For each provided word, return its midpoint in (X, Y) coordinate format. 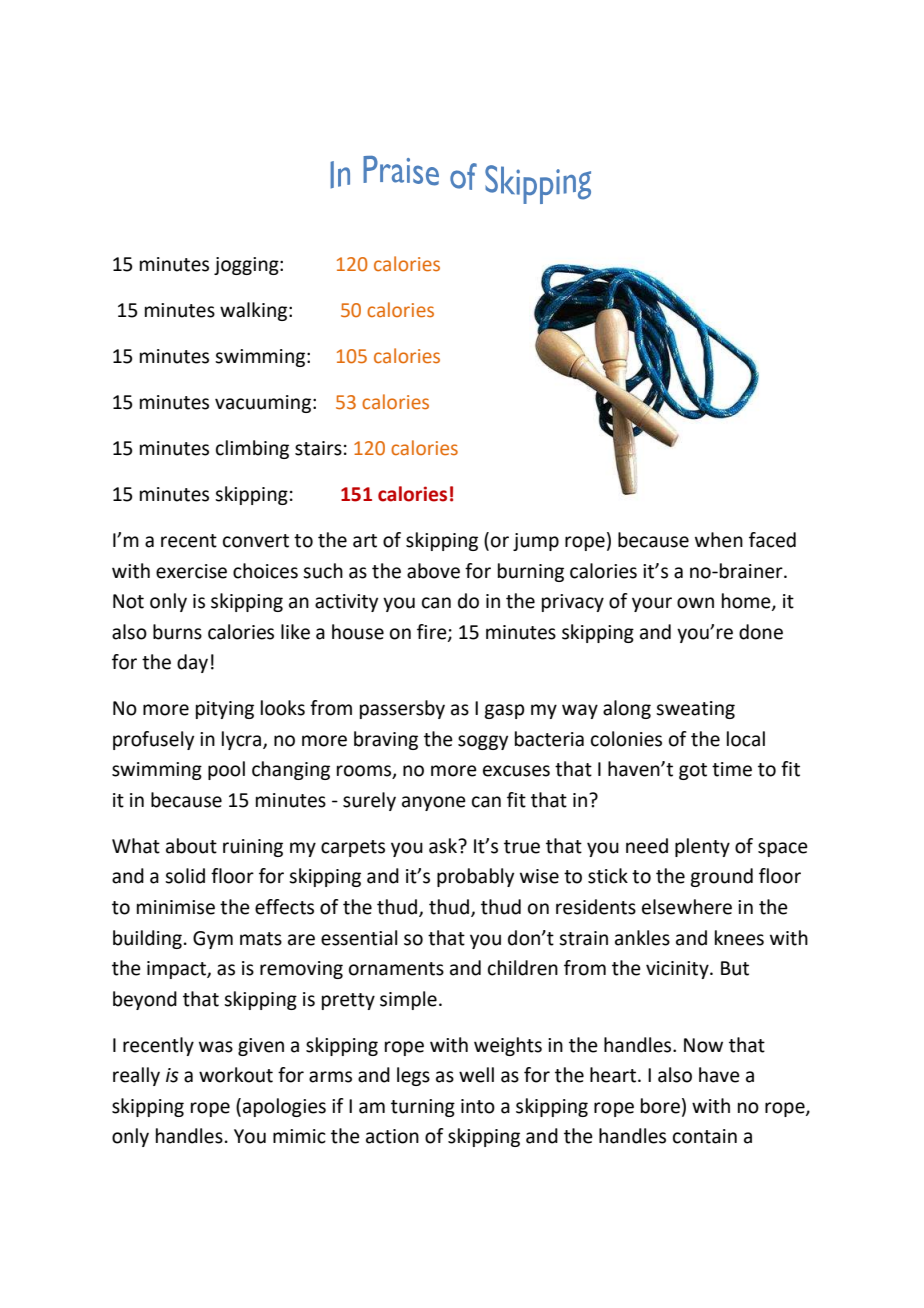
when (719, 540)
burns (177, 632)
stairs (318, 448)
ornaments (396, 969)
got (693, 771)
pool (226, 770)
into (478, 1106)
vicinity (678, 970)
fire (433, 632)
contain (705, 1136)
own (695, 603)
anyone (434, 803)
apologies (284, 1107)
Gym (213, 940)
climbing (252, 449)
